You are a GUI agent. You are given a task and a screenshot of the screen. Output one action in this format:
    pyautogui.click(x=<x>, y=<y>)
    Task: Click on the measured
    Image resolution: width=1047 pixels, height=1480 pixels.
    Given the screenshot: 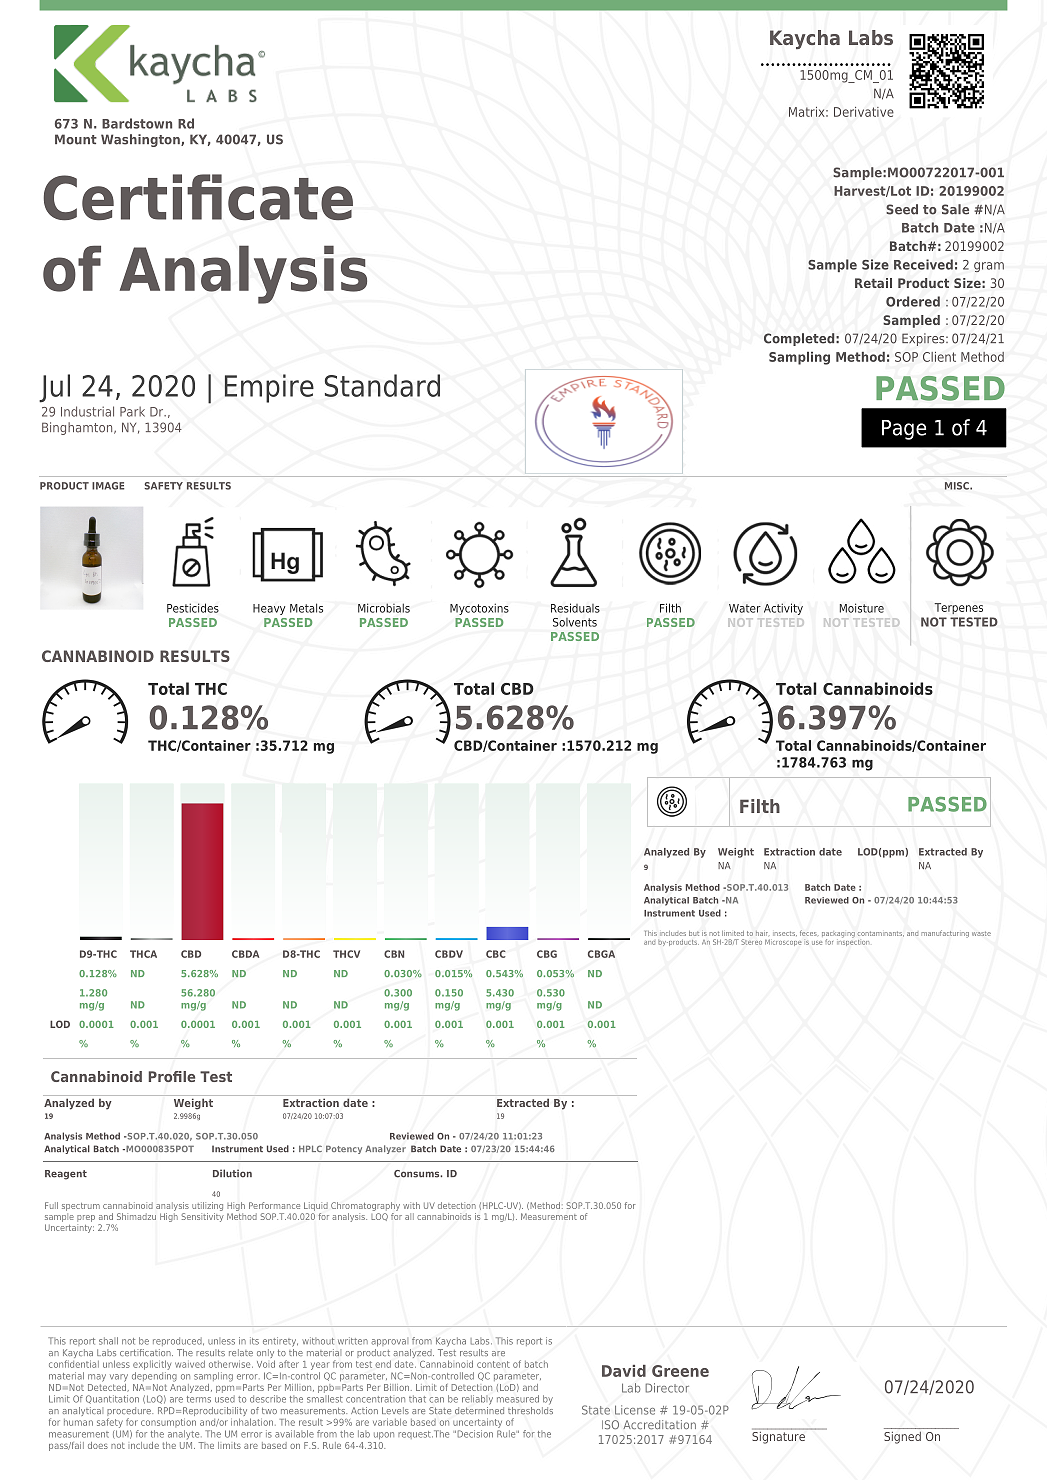 What is the action you would take?
    pyautogui.click(x=518, y=1399)
